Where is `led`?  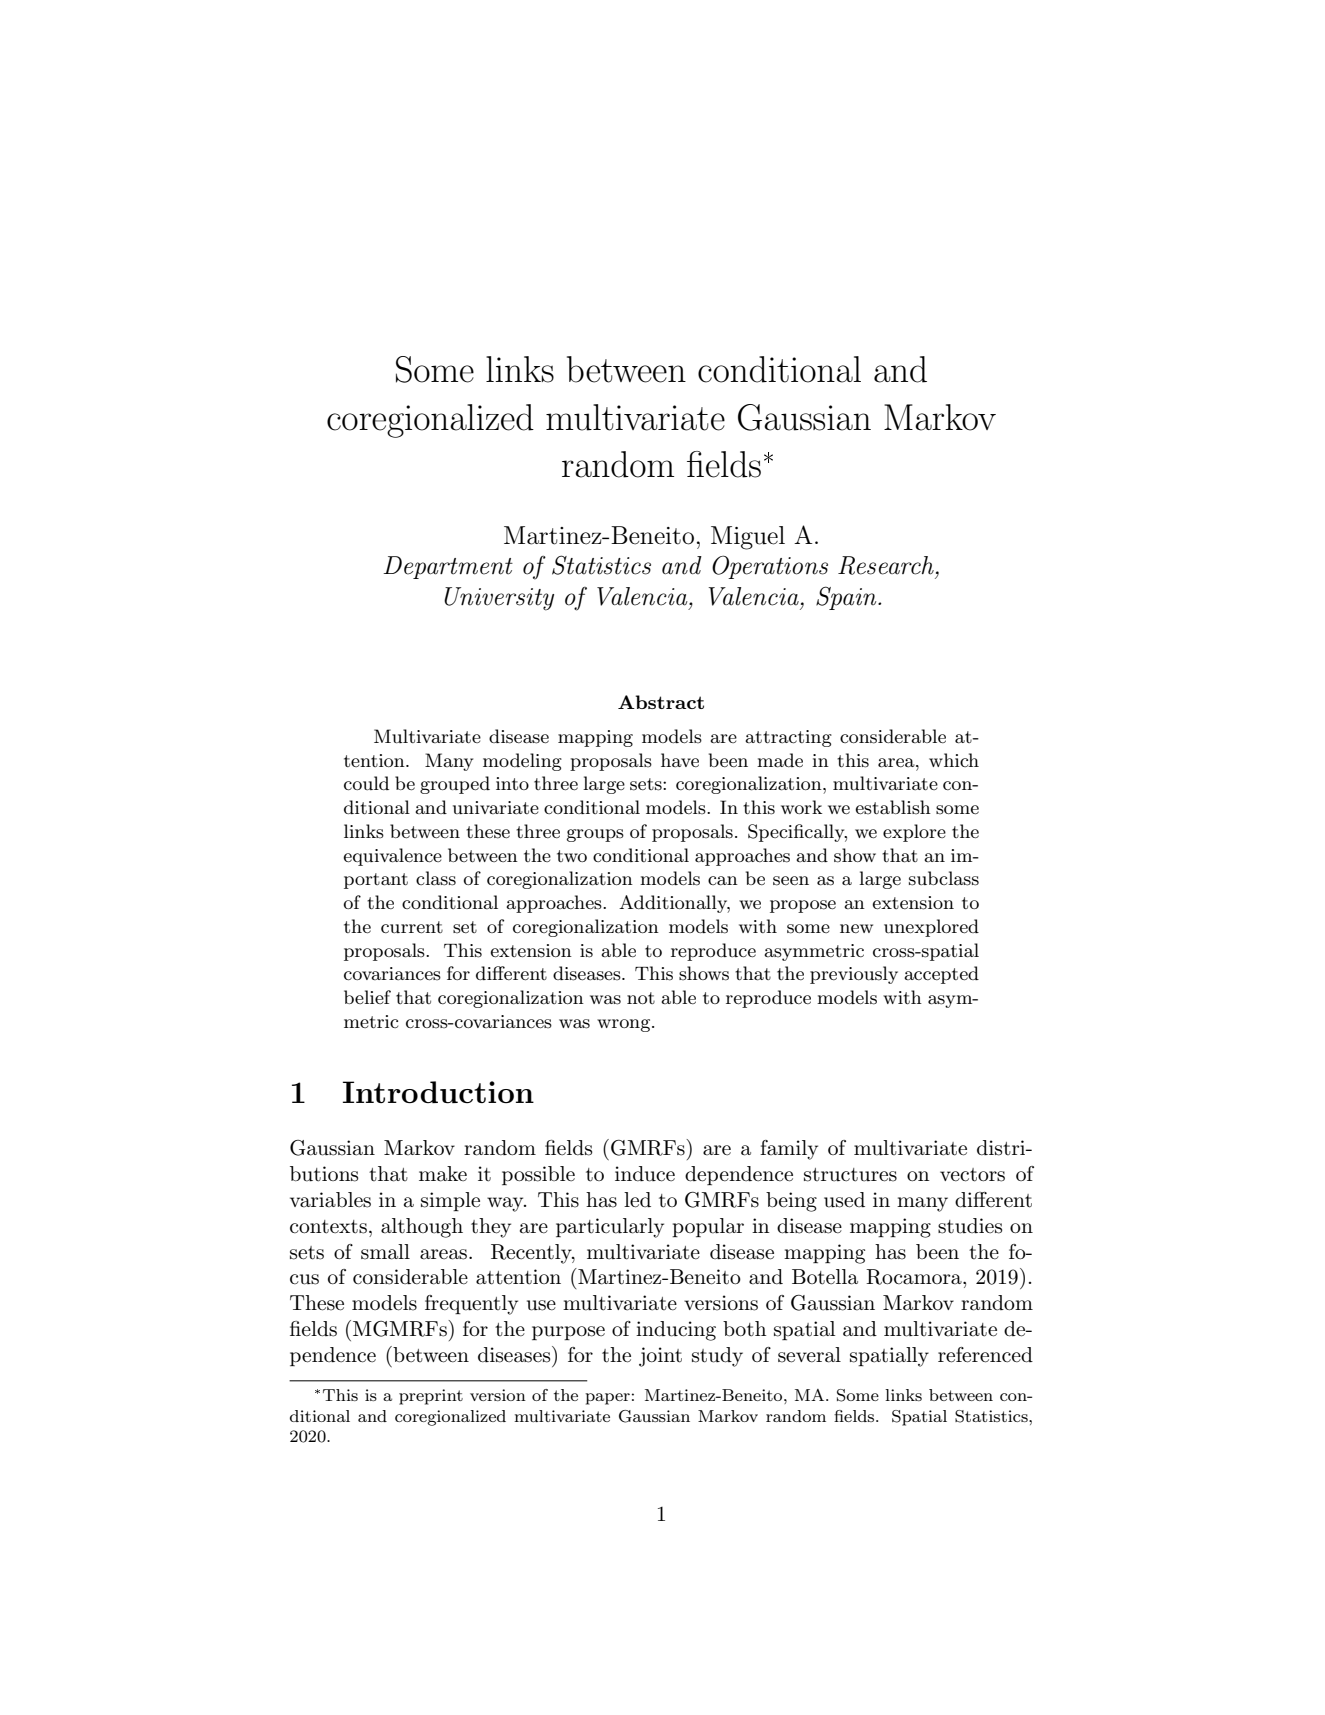 led is located at coordinates (637, 1200).
